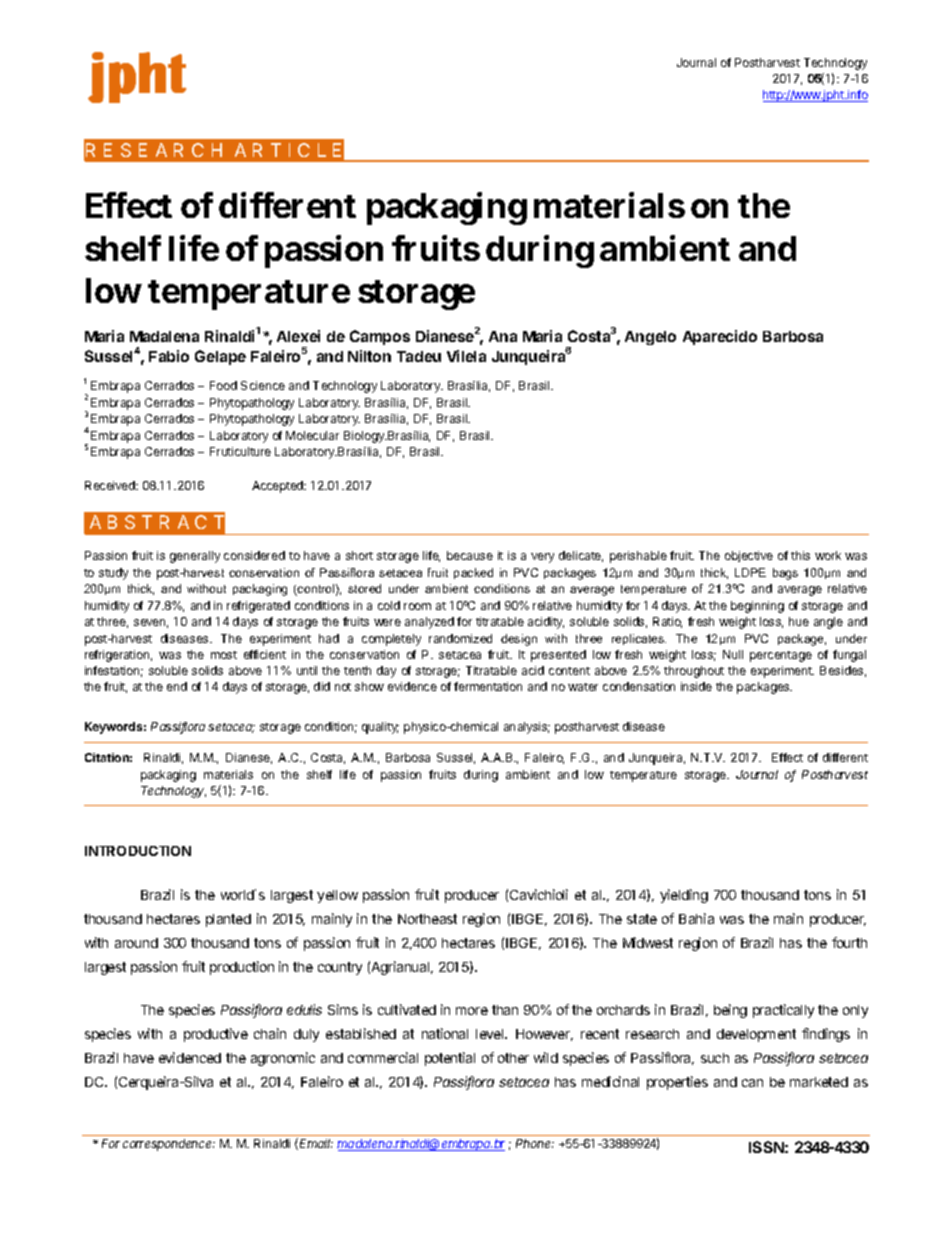 This page has width=952, height=1233. What do you see at coordinates (169, 1145) in the page?
I see `correspondence` at bounding box center [169, 1145].
